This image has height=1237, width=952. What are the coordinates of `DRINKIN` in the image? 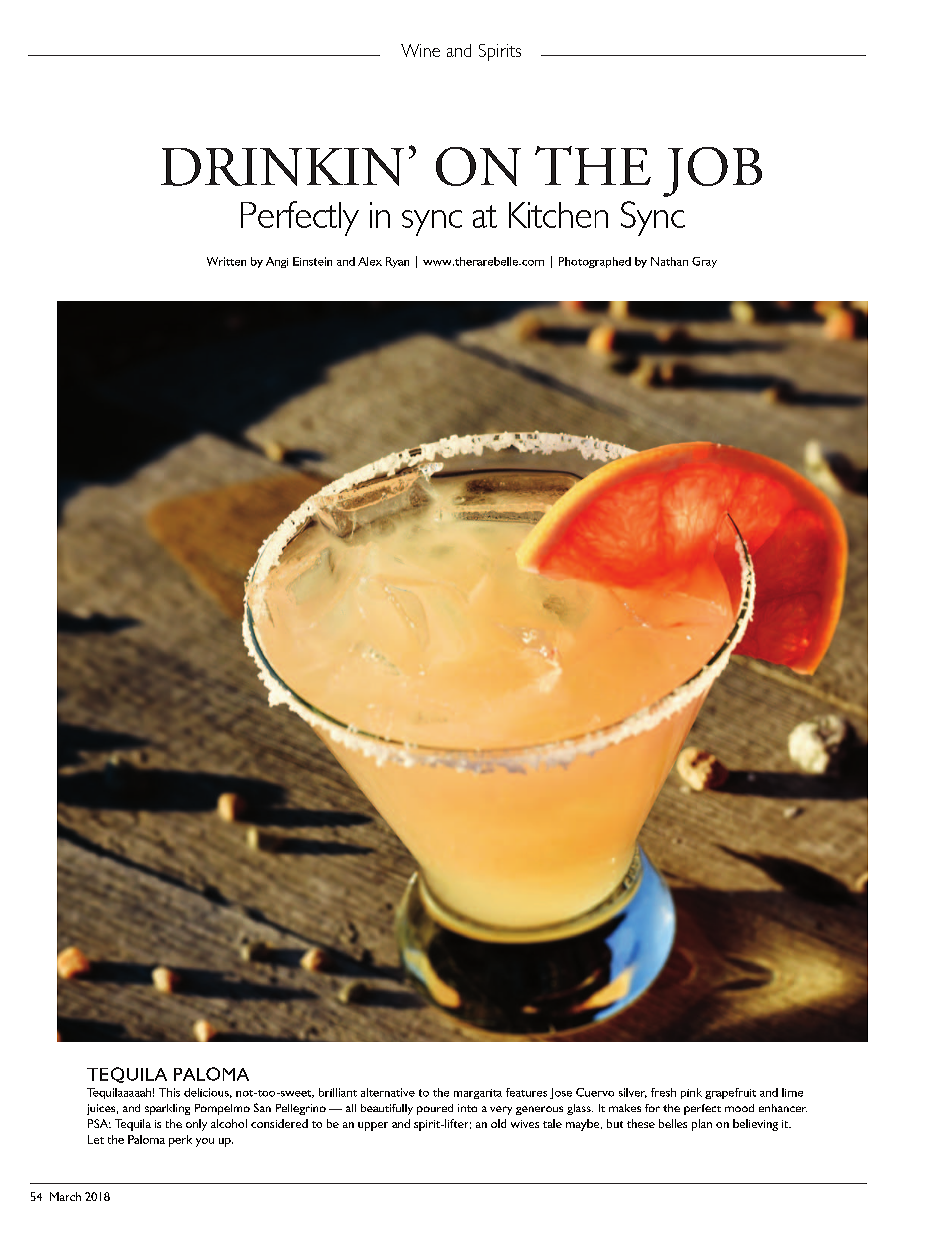 It's located at (282, 167).
